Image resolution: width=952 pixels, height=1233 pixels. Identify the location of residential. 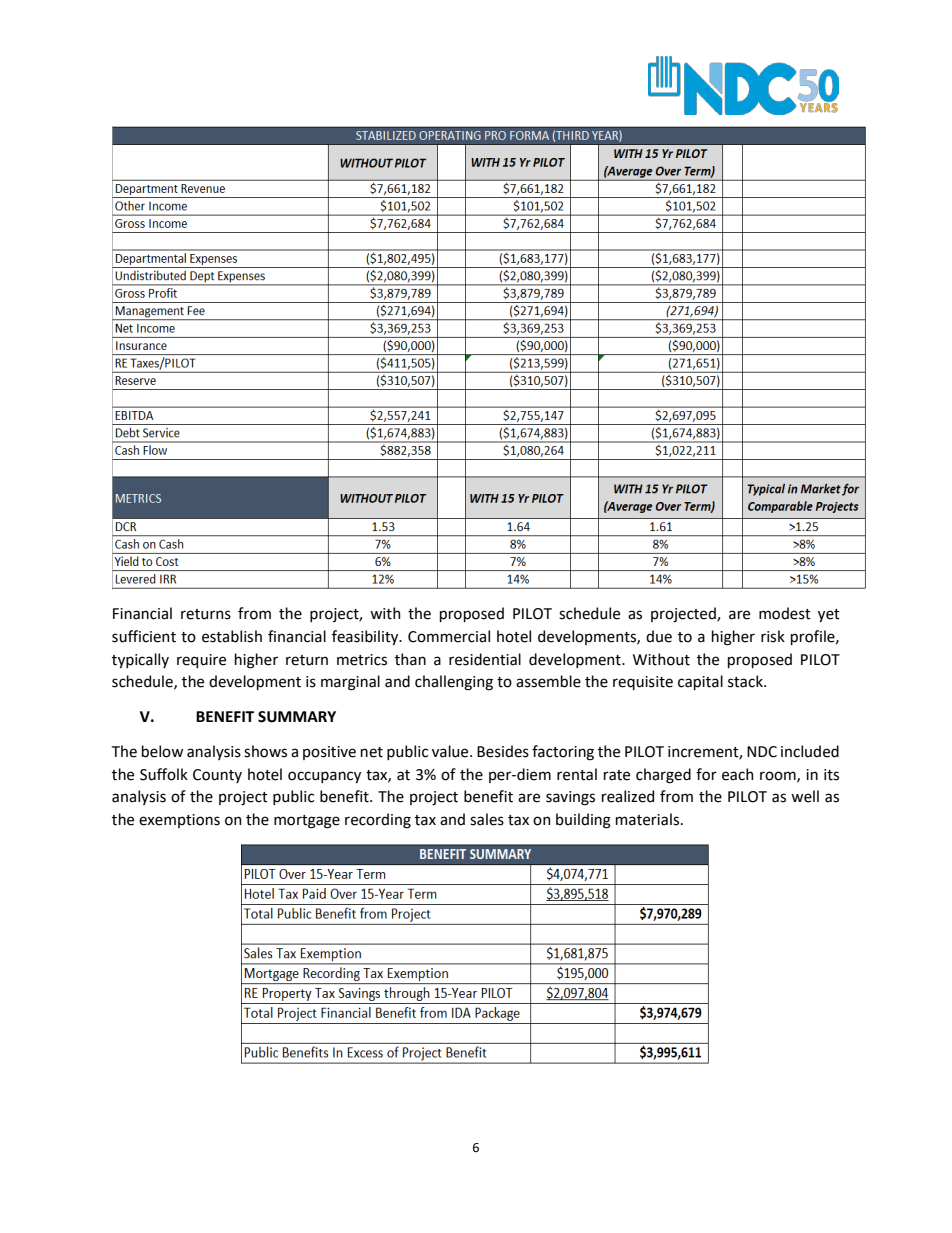
(485, 659).
